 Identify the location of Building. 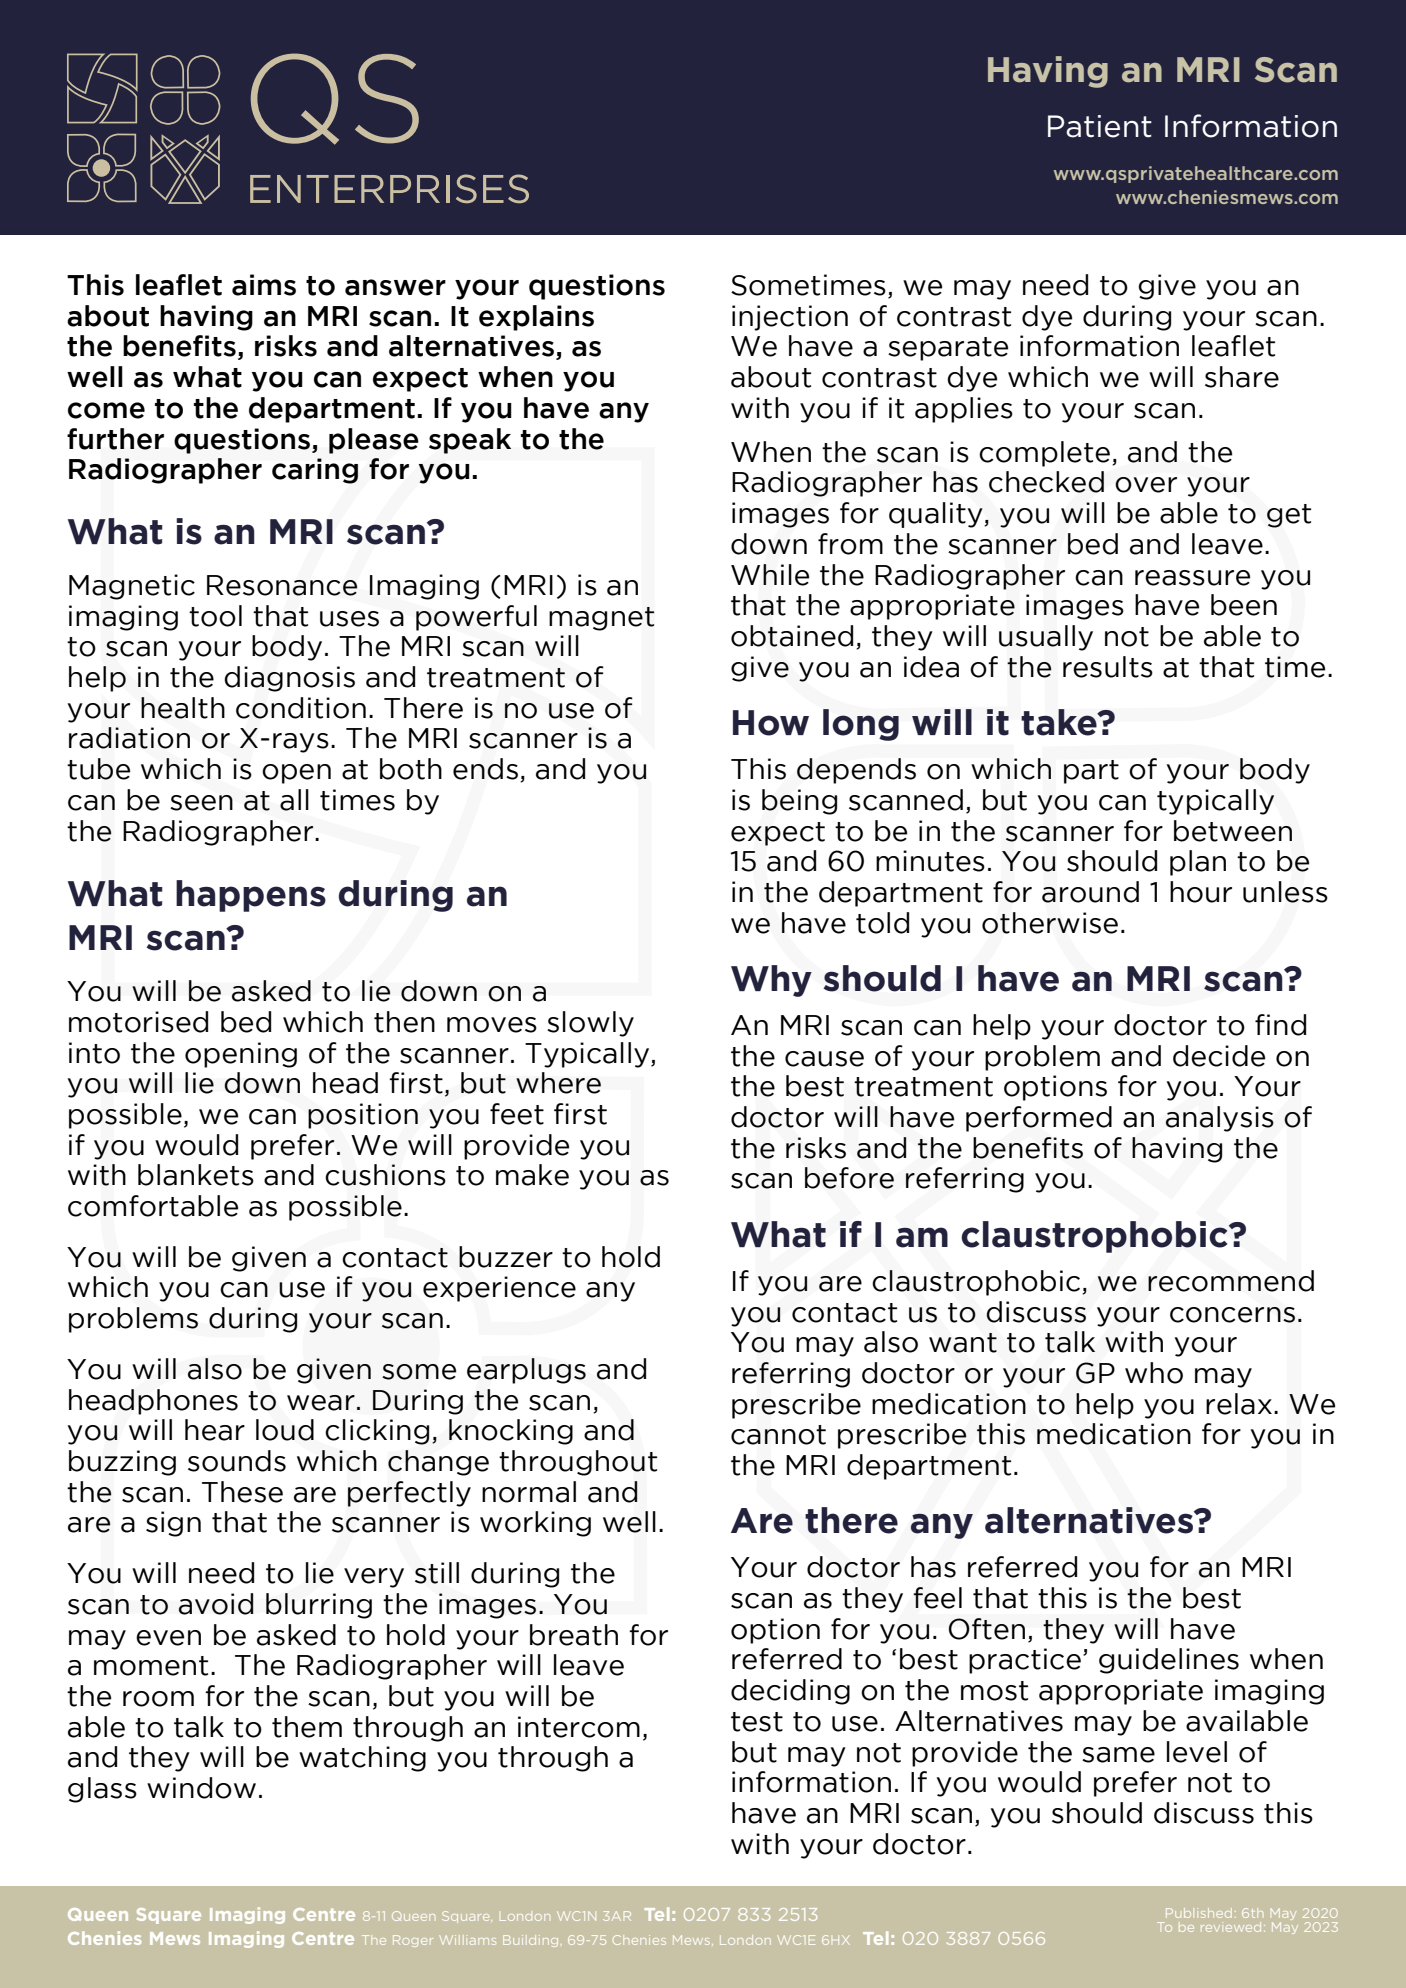
(530, 1941).
